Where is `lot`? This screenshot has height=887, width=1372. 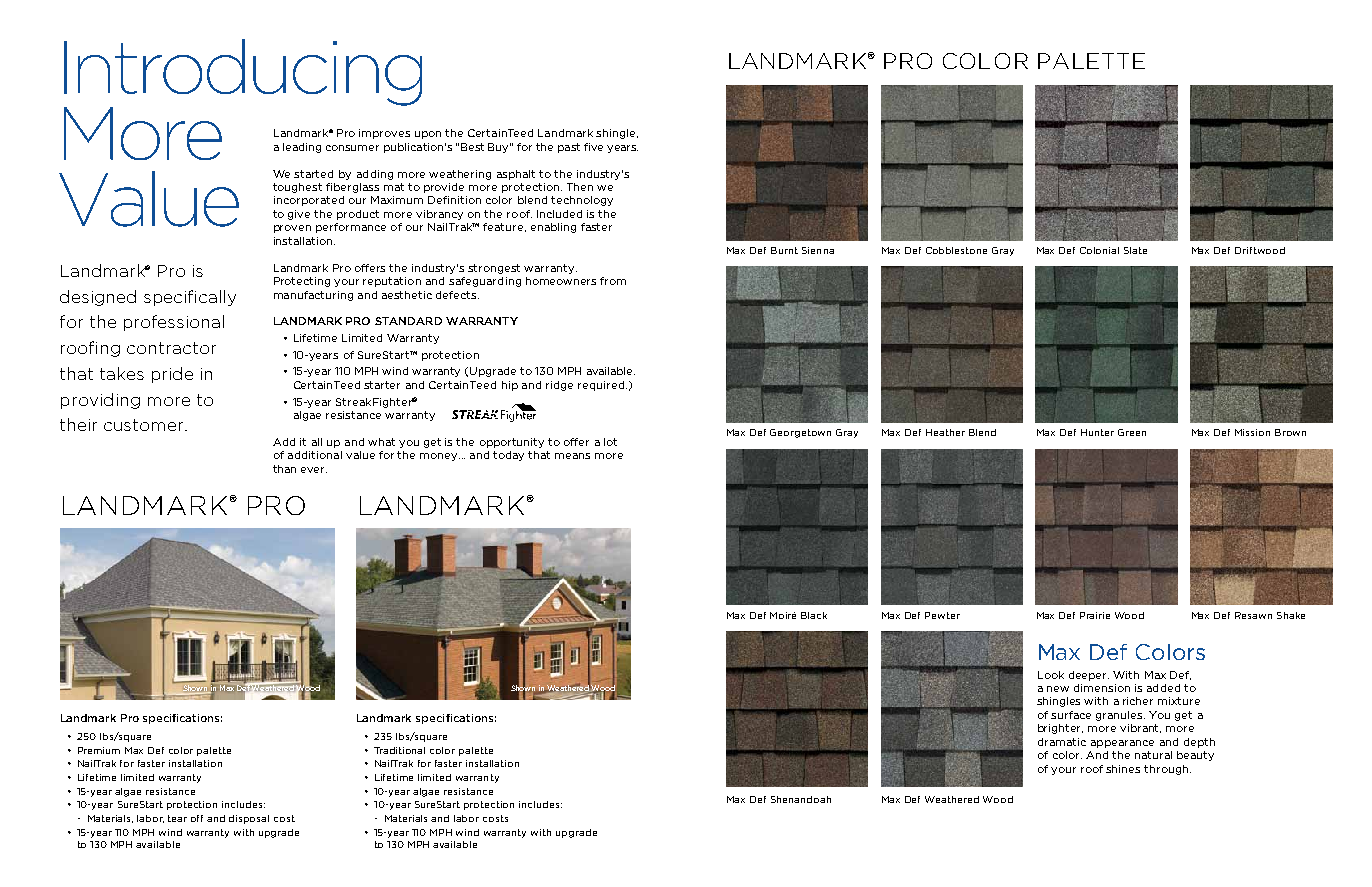
lot is located at coordinates (610, 442).
